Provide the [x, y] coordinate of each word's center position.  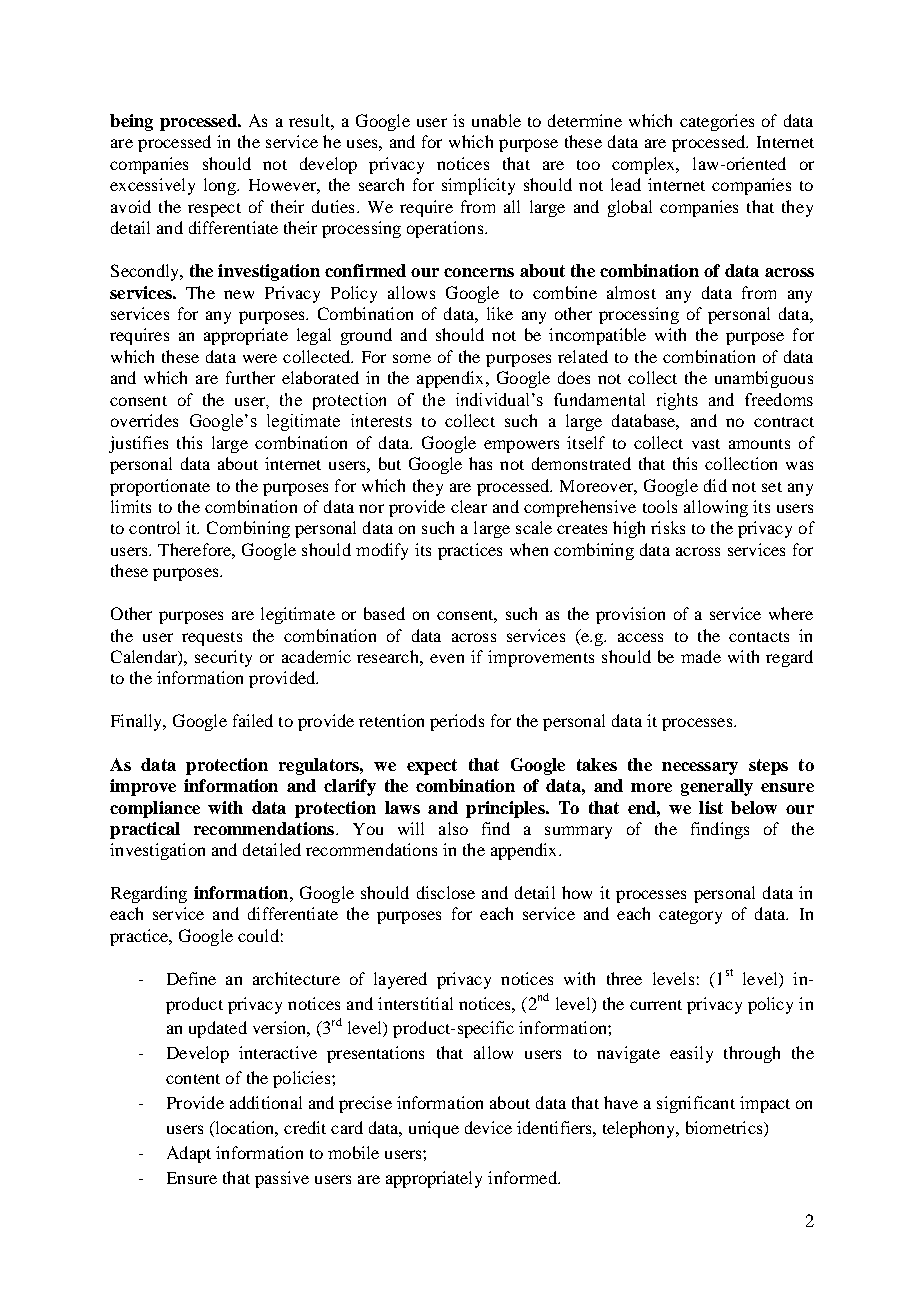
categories [717, 122]
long [221, 186]
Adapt [189, 1154]
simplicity [478, 186]
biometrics [725, 1127]
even [447, 658]
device [488, 1127]
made [701, 656]
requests [212, 639]
